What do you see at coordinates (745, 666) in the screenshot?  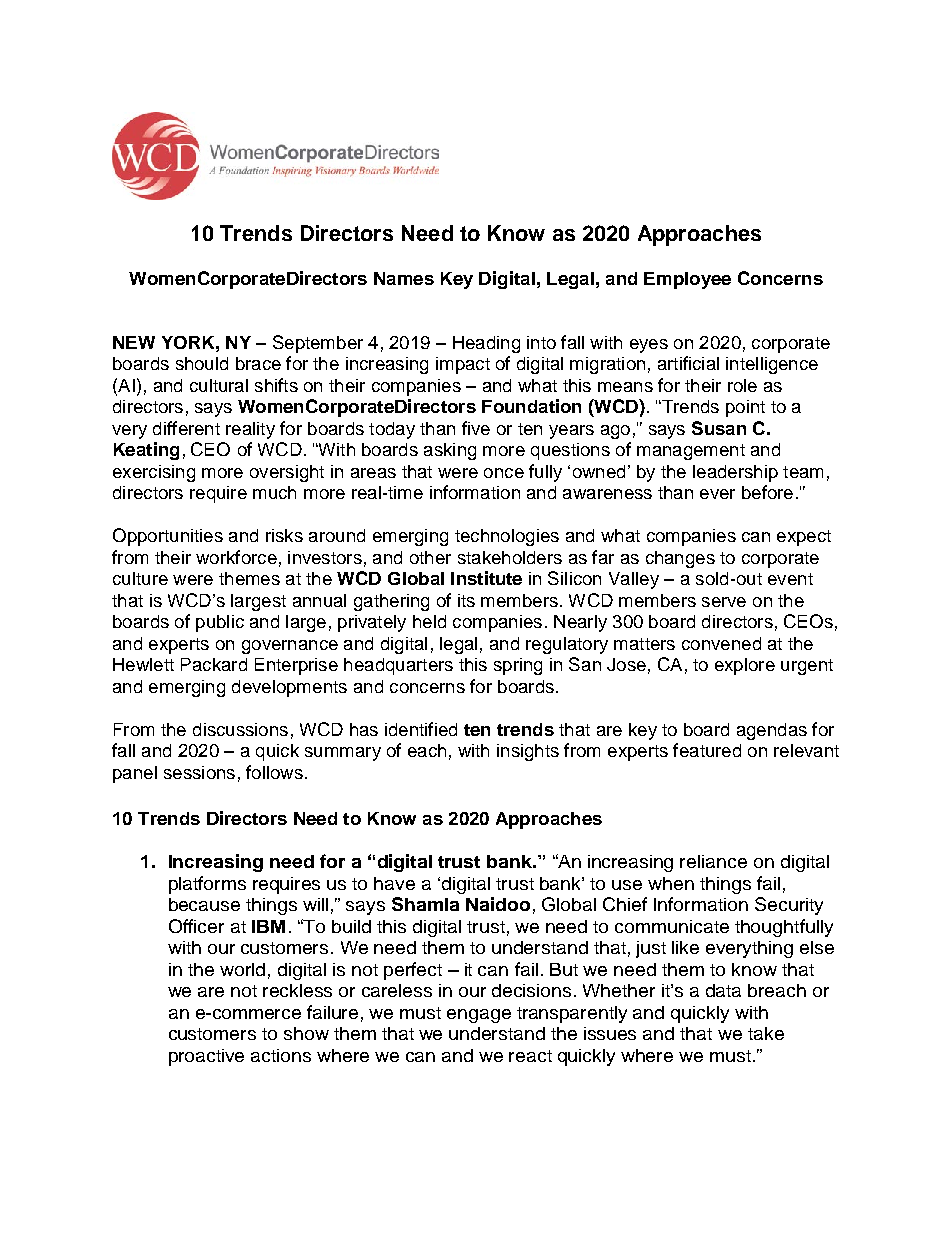 I see `explore` at bounding box center [745, 666].
